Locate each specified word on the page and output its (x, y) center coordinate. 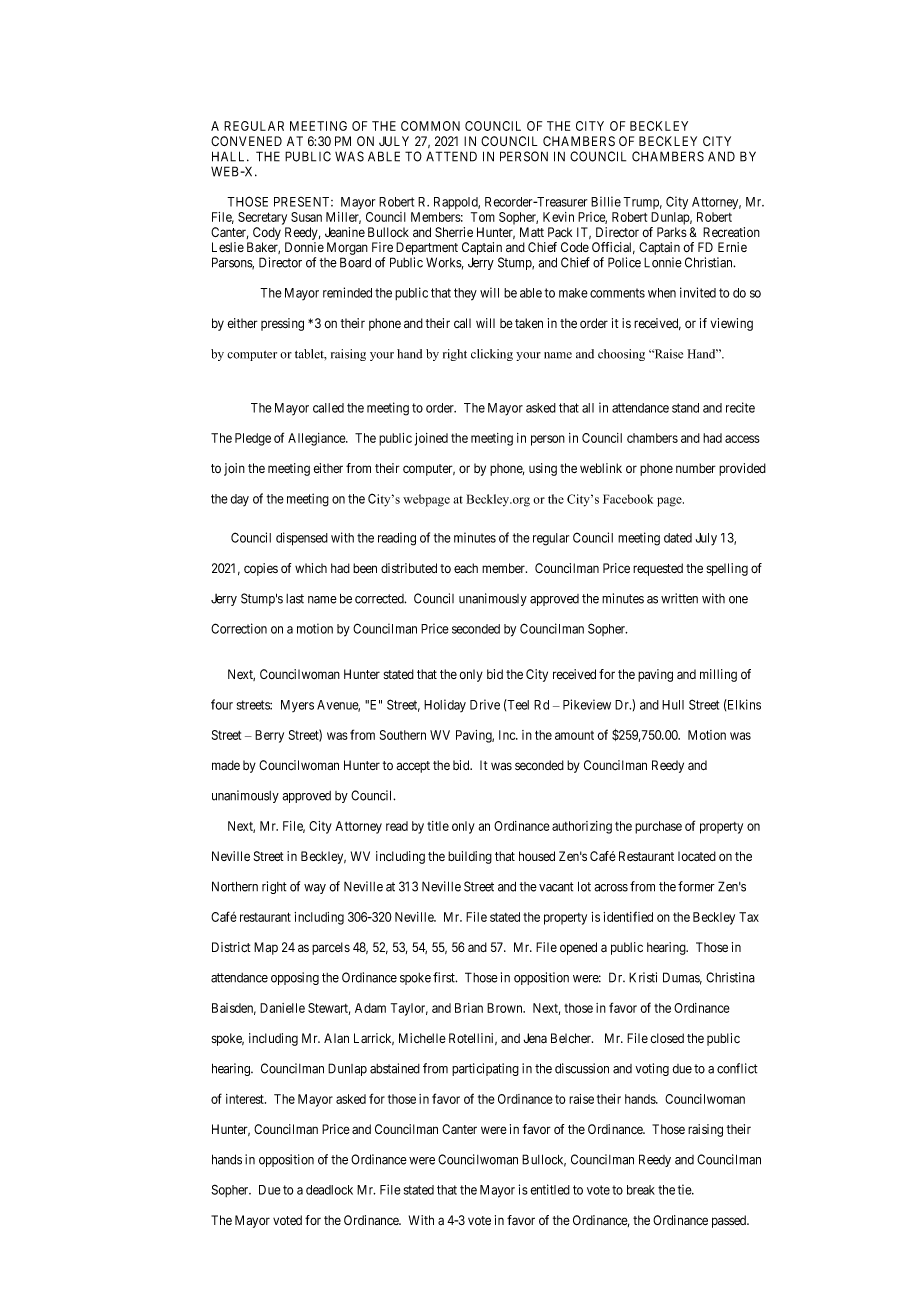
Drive (485, 704)
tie (685, 1189)
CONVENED (246, 141)
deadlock (329, 1190)
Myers (297, 706)
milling (718, 675)
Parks (672, 232)
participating (485, 1069)
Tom (483, 217)
